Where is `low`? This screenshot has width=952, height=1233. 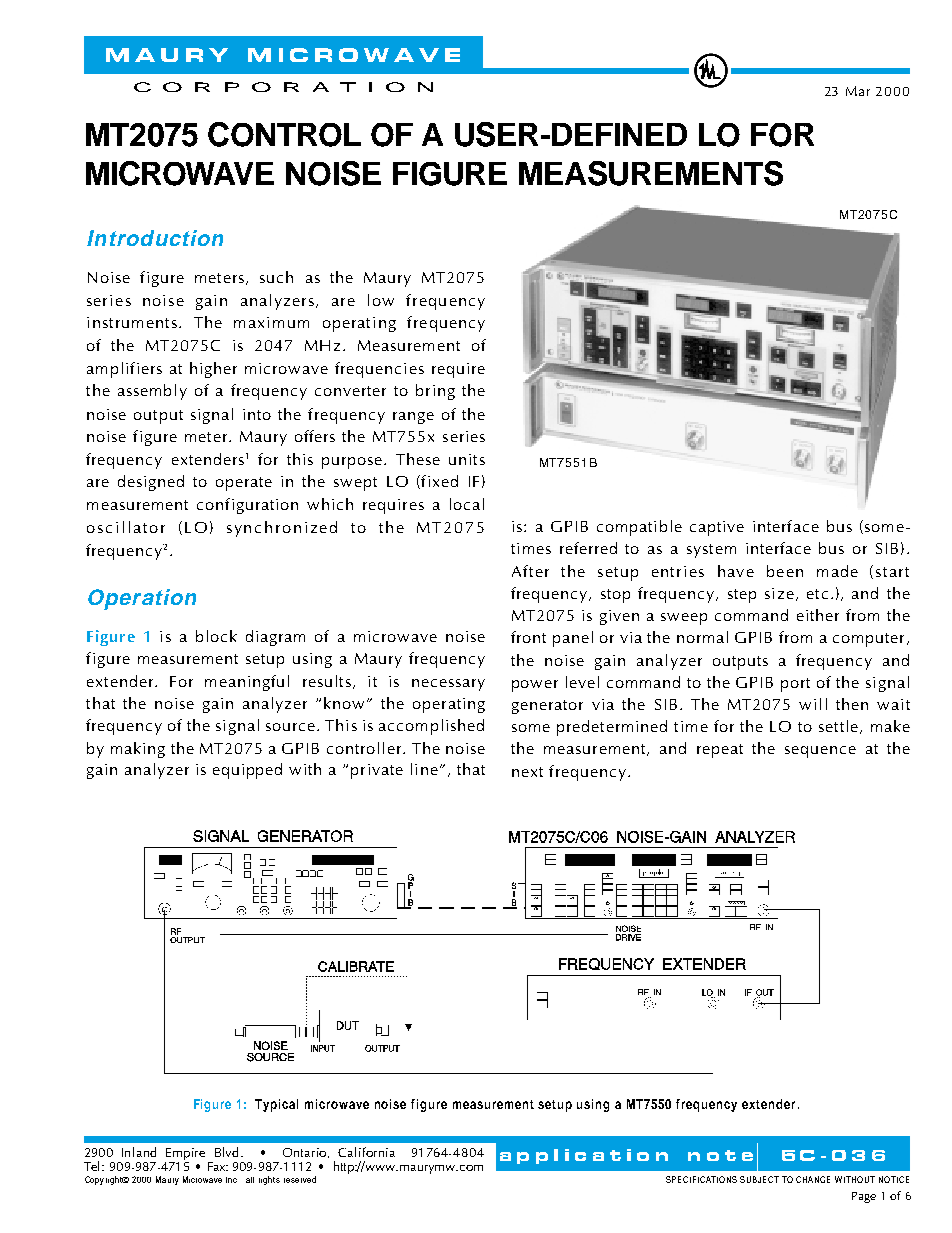
low is located at coordinates (381, 300).
